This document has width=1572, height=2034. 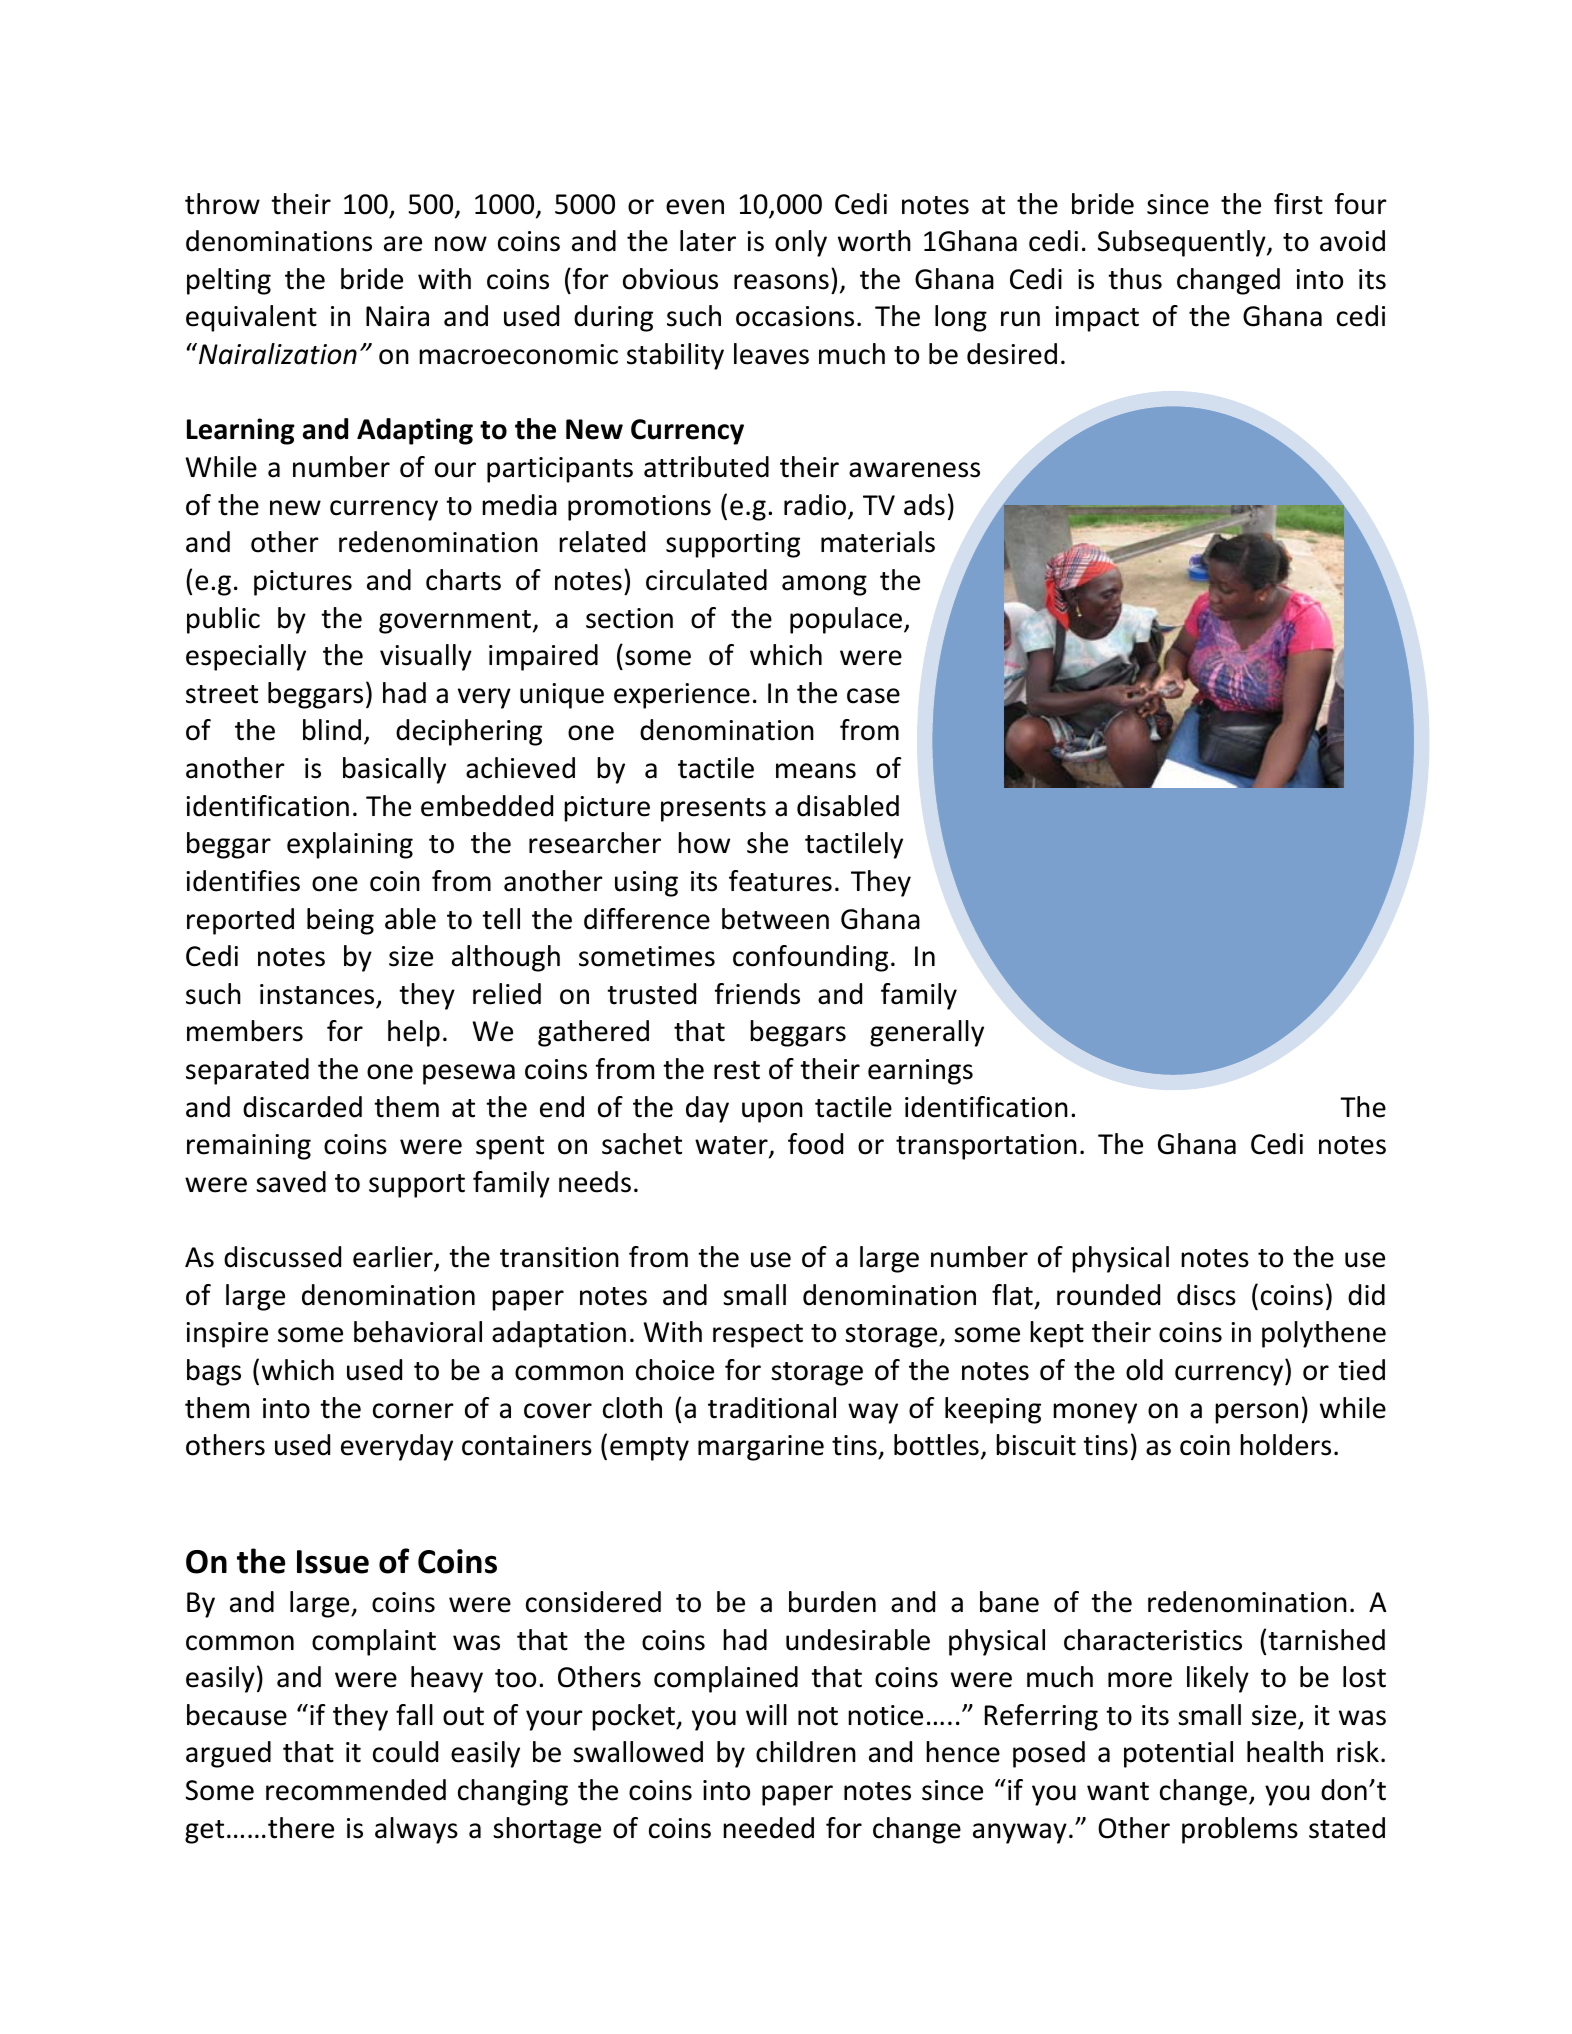 What do you see at coordinates (317, 994) in the document?
I see `instances` at bounding box center [317, 994].
